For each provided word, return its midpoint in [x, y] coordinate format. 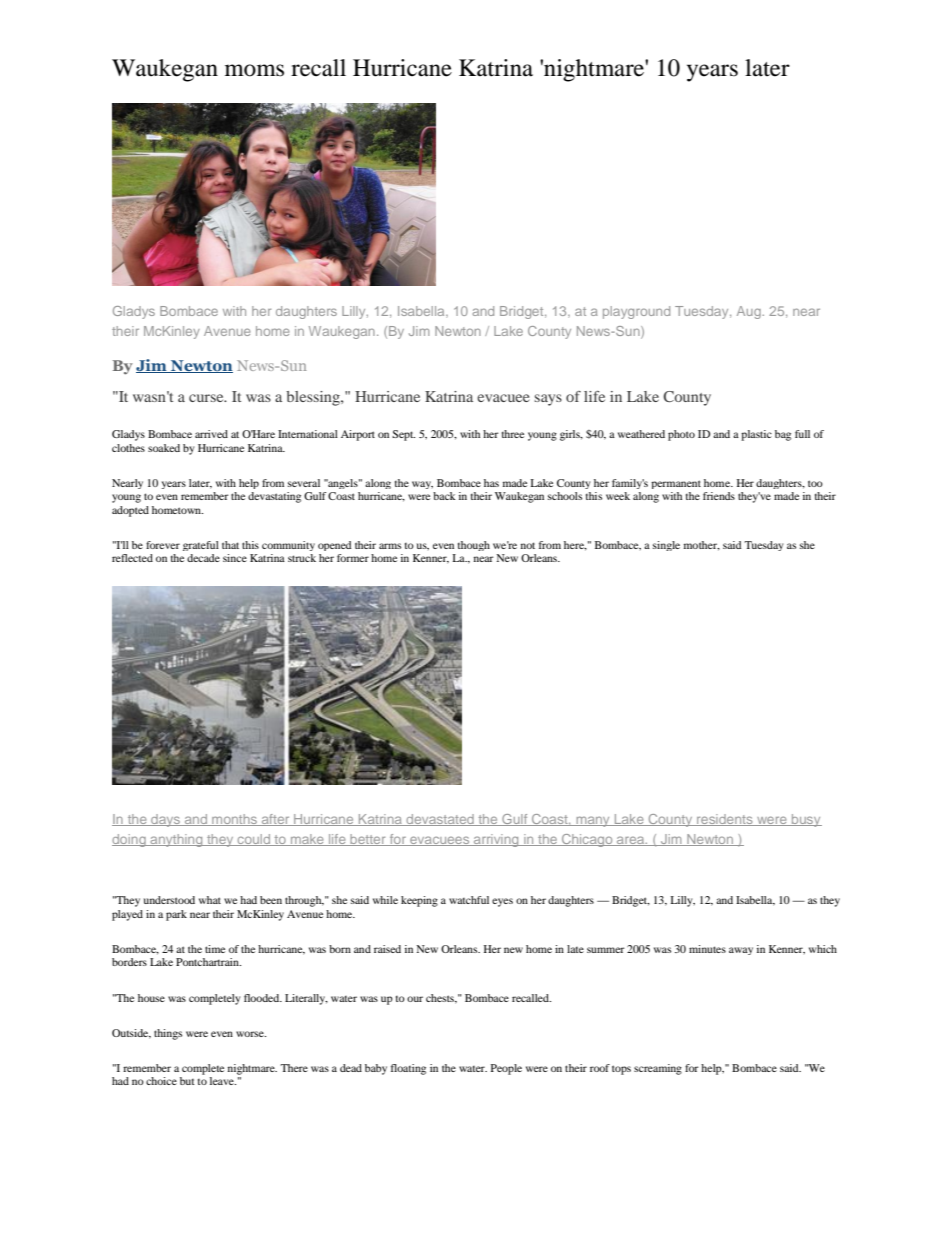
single [666, 546]
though [474, 546]
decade [203, 558]
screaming [658, 1069]
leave [223, 1081]
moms [254, 70]
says [548, 400]
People [506, 1069]
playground [636, 312]
